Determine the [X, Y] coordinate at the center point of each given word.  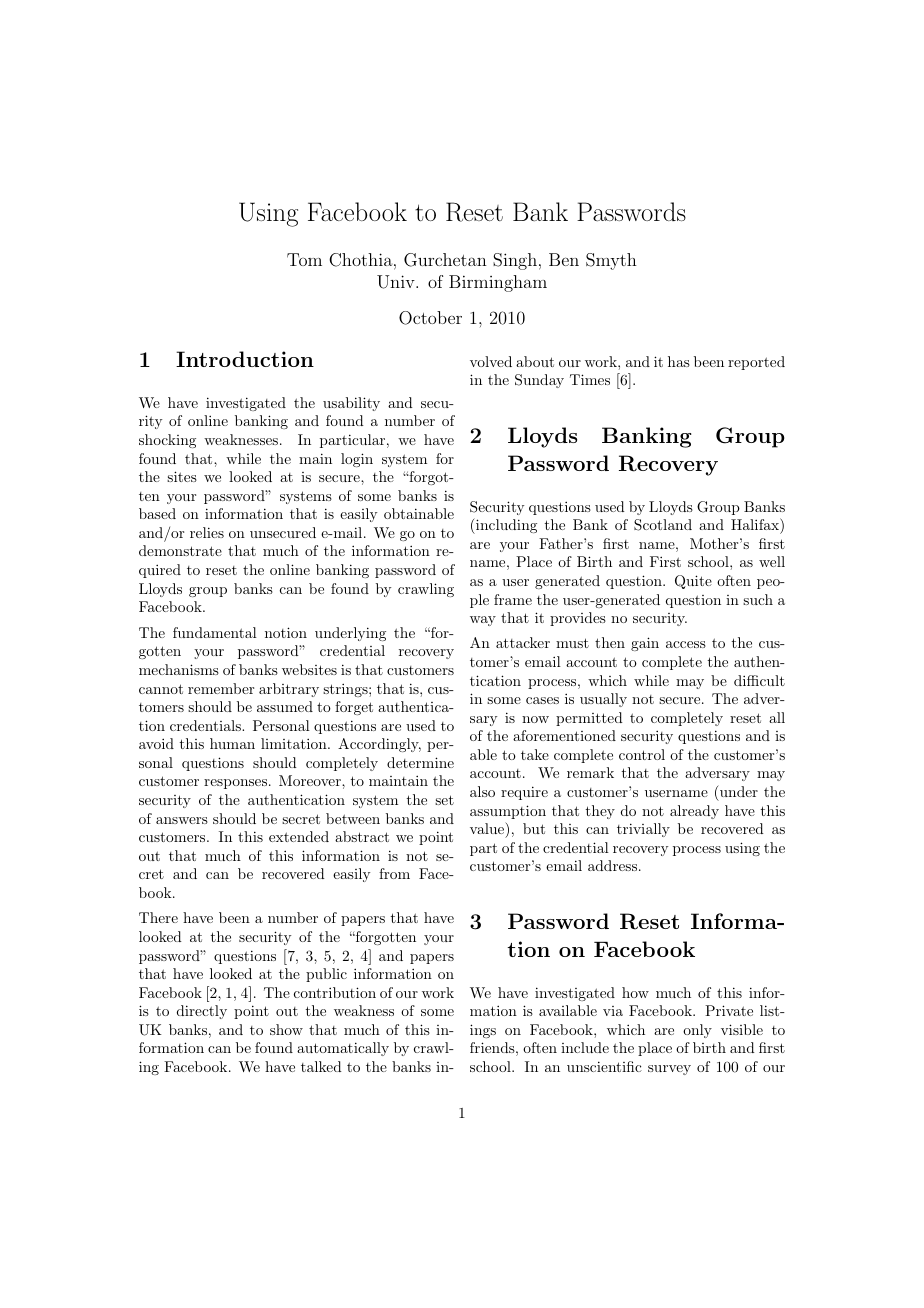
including [505, 526]
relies [207, 532]
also [482, 791]
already [694, 812]
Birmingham [498, 283]
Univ [397, 282]
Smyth [611, 261]
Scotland [663, 525]
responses [235, 784]
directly [202, 1012]
